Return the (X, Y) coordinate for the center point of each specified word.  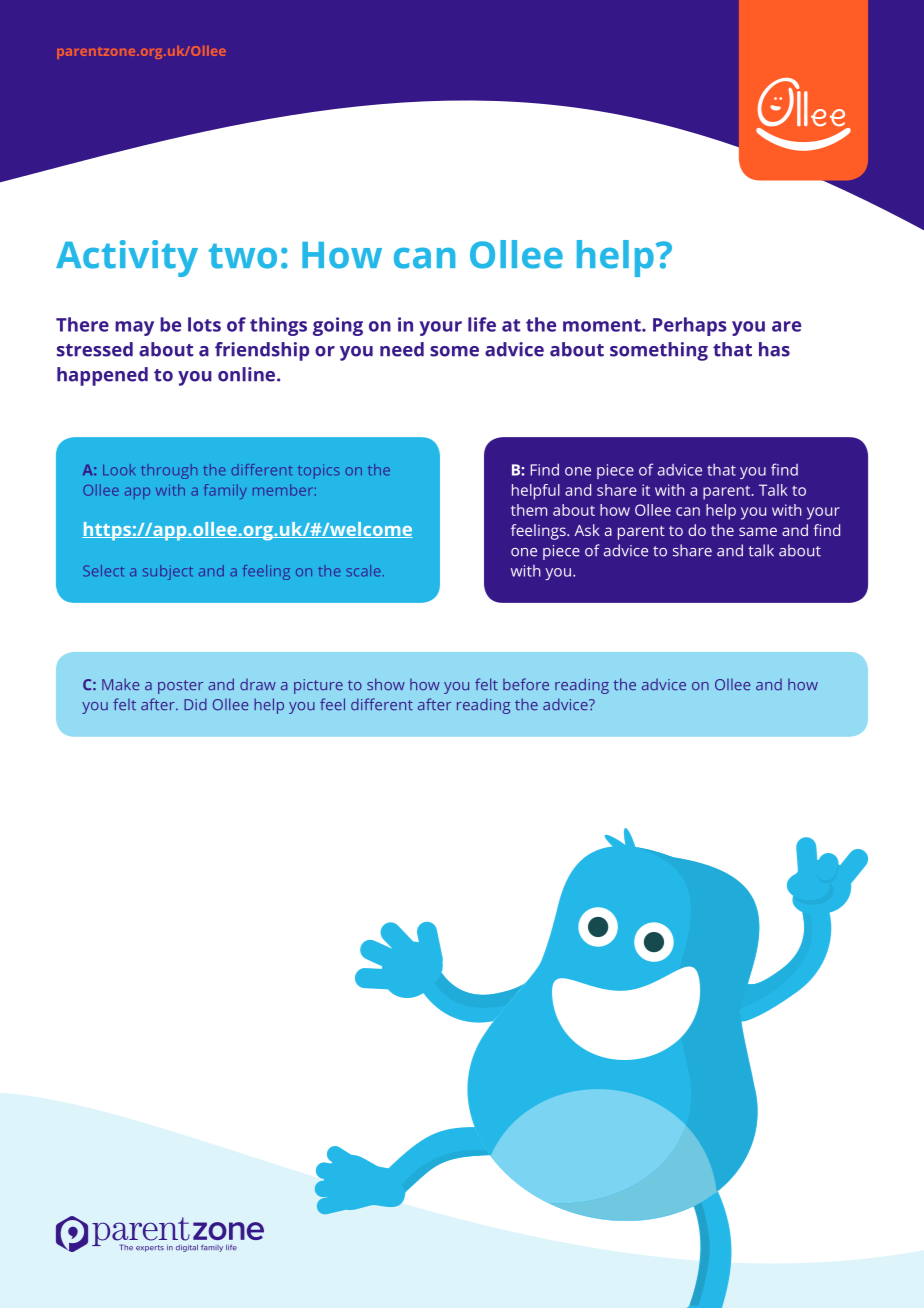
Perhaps (690, 326)
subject (168, 572)
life (482, 324)
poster (180, 687)
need (402, 349)
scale (363, 571)
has (774, 349)
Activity (127, 258)
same (758, 531)
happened (102, 376)
